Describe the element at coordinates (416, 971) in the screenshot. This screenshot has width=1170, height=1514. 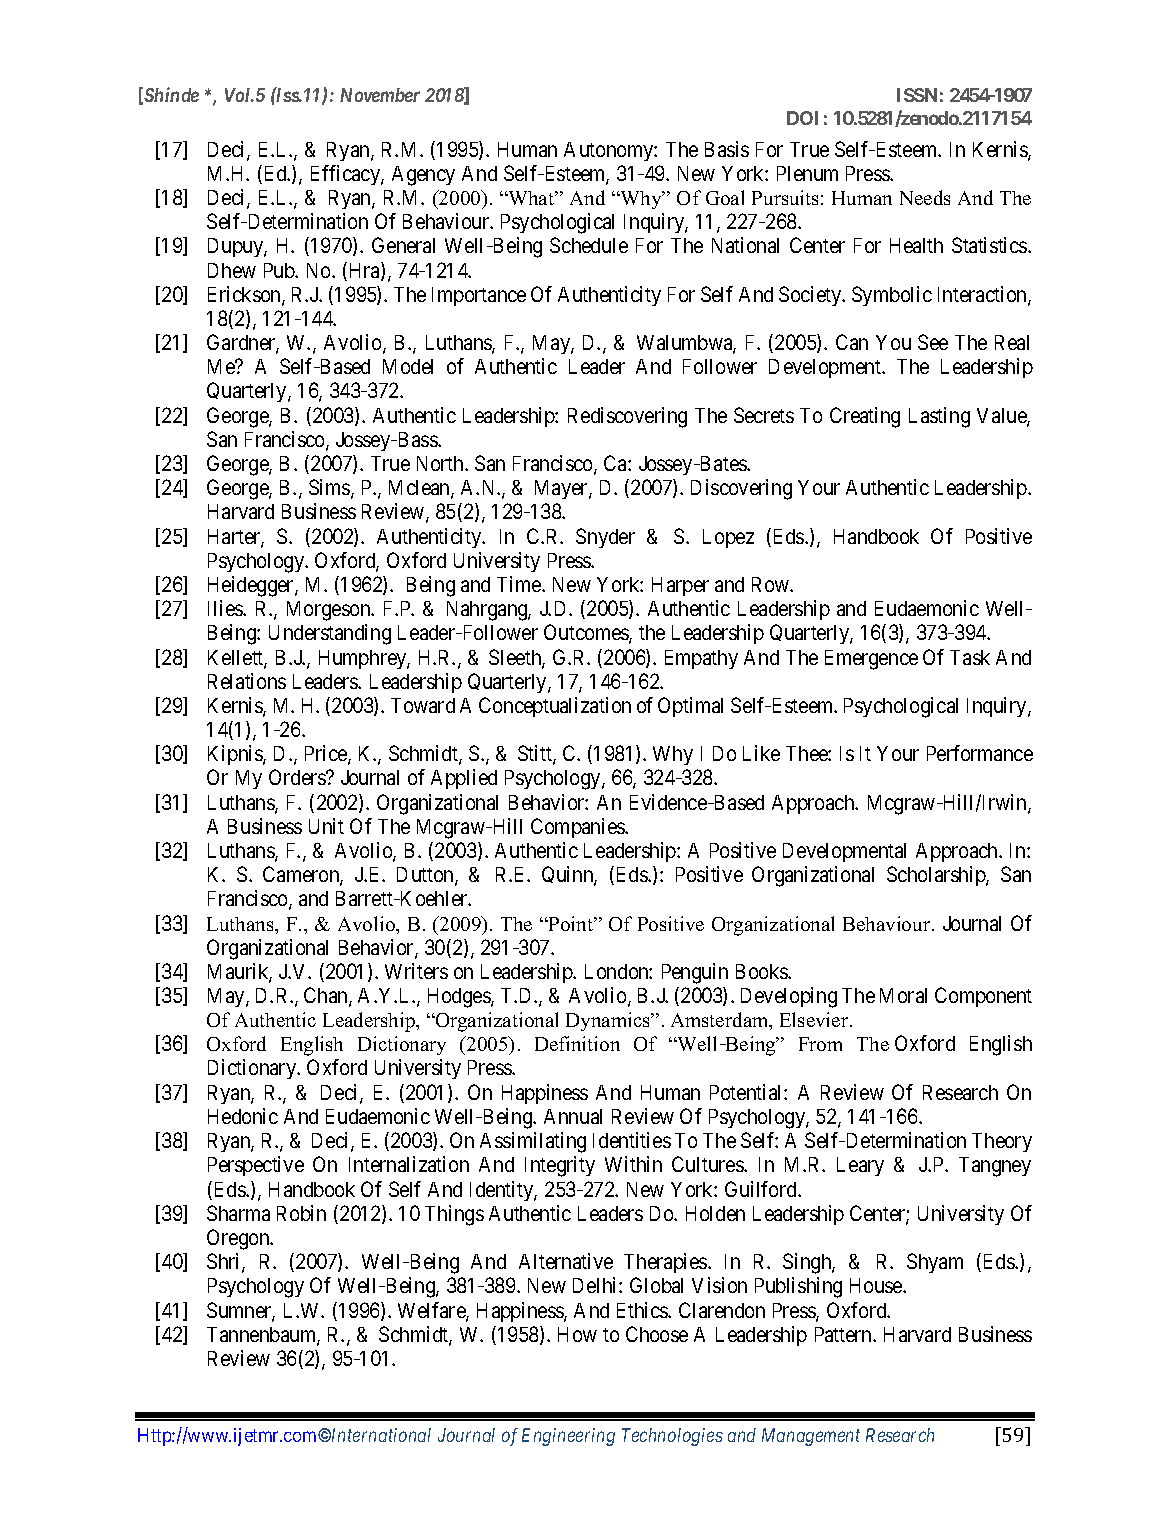
I see `Writers` at that location.
